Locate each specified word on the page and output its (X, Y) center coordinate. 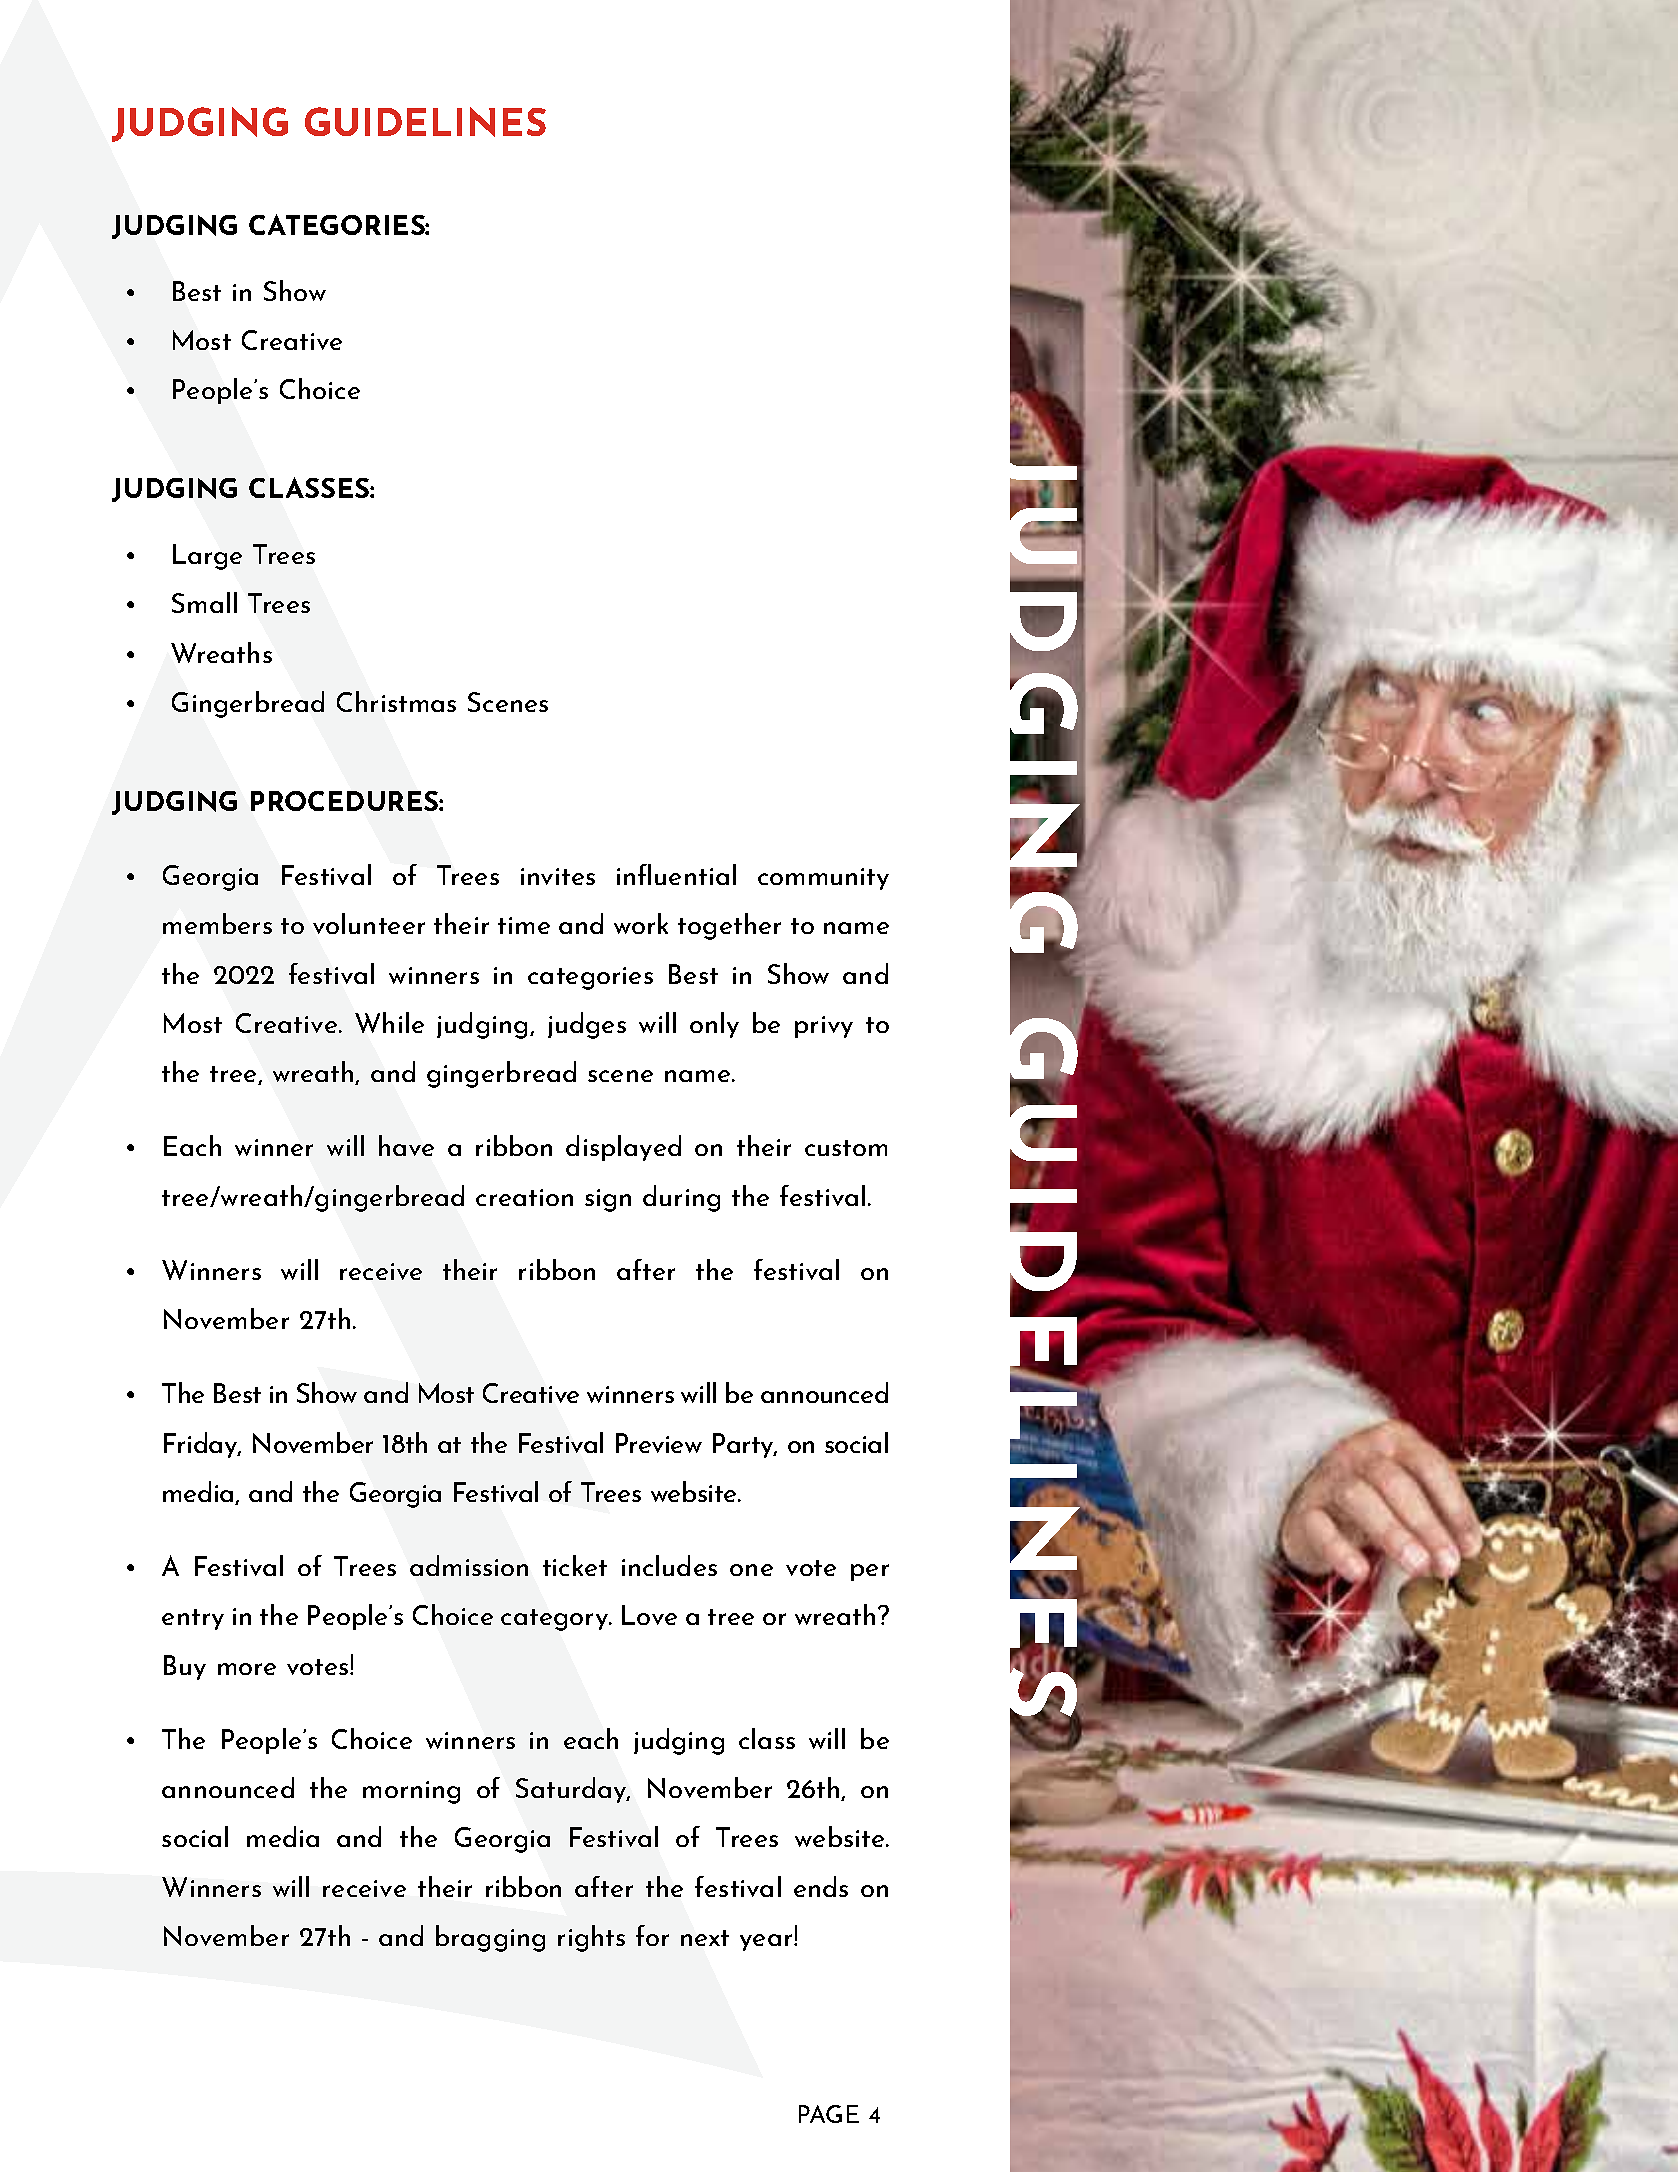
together (729, 926)
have (406, 1145)
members (217, 923)
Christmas (396, 701)
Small (204, 602)
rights (591, 1938)
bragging (490, 1938)
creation (524, 1197)
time (524, 925)
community (823, 879)
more (247, 1669)
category (556, 1620)
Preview (659, 1443)
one (751, 1570)
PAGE (829, 2114)
